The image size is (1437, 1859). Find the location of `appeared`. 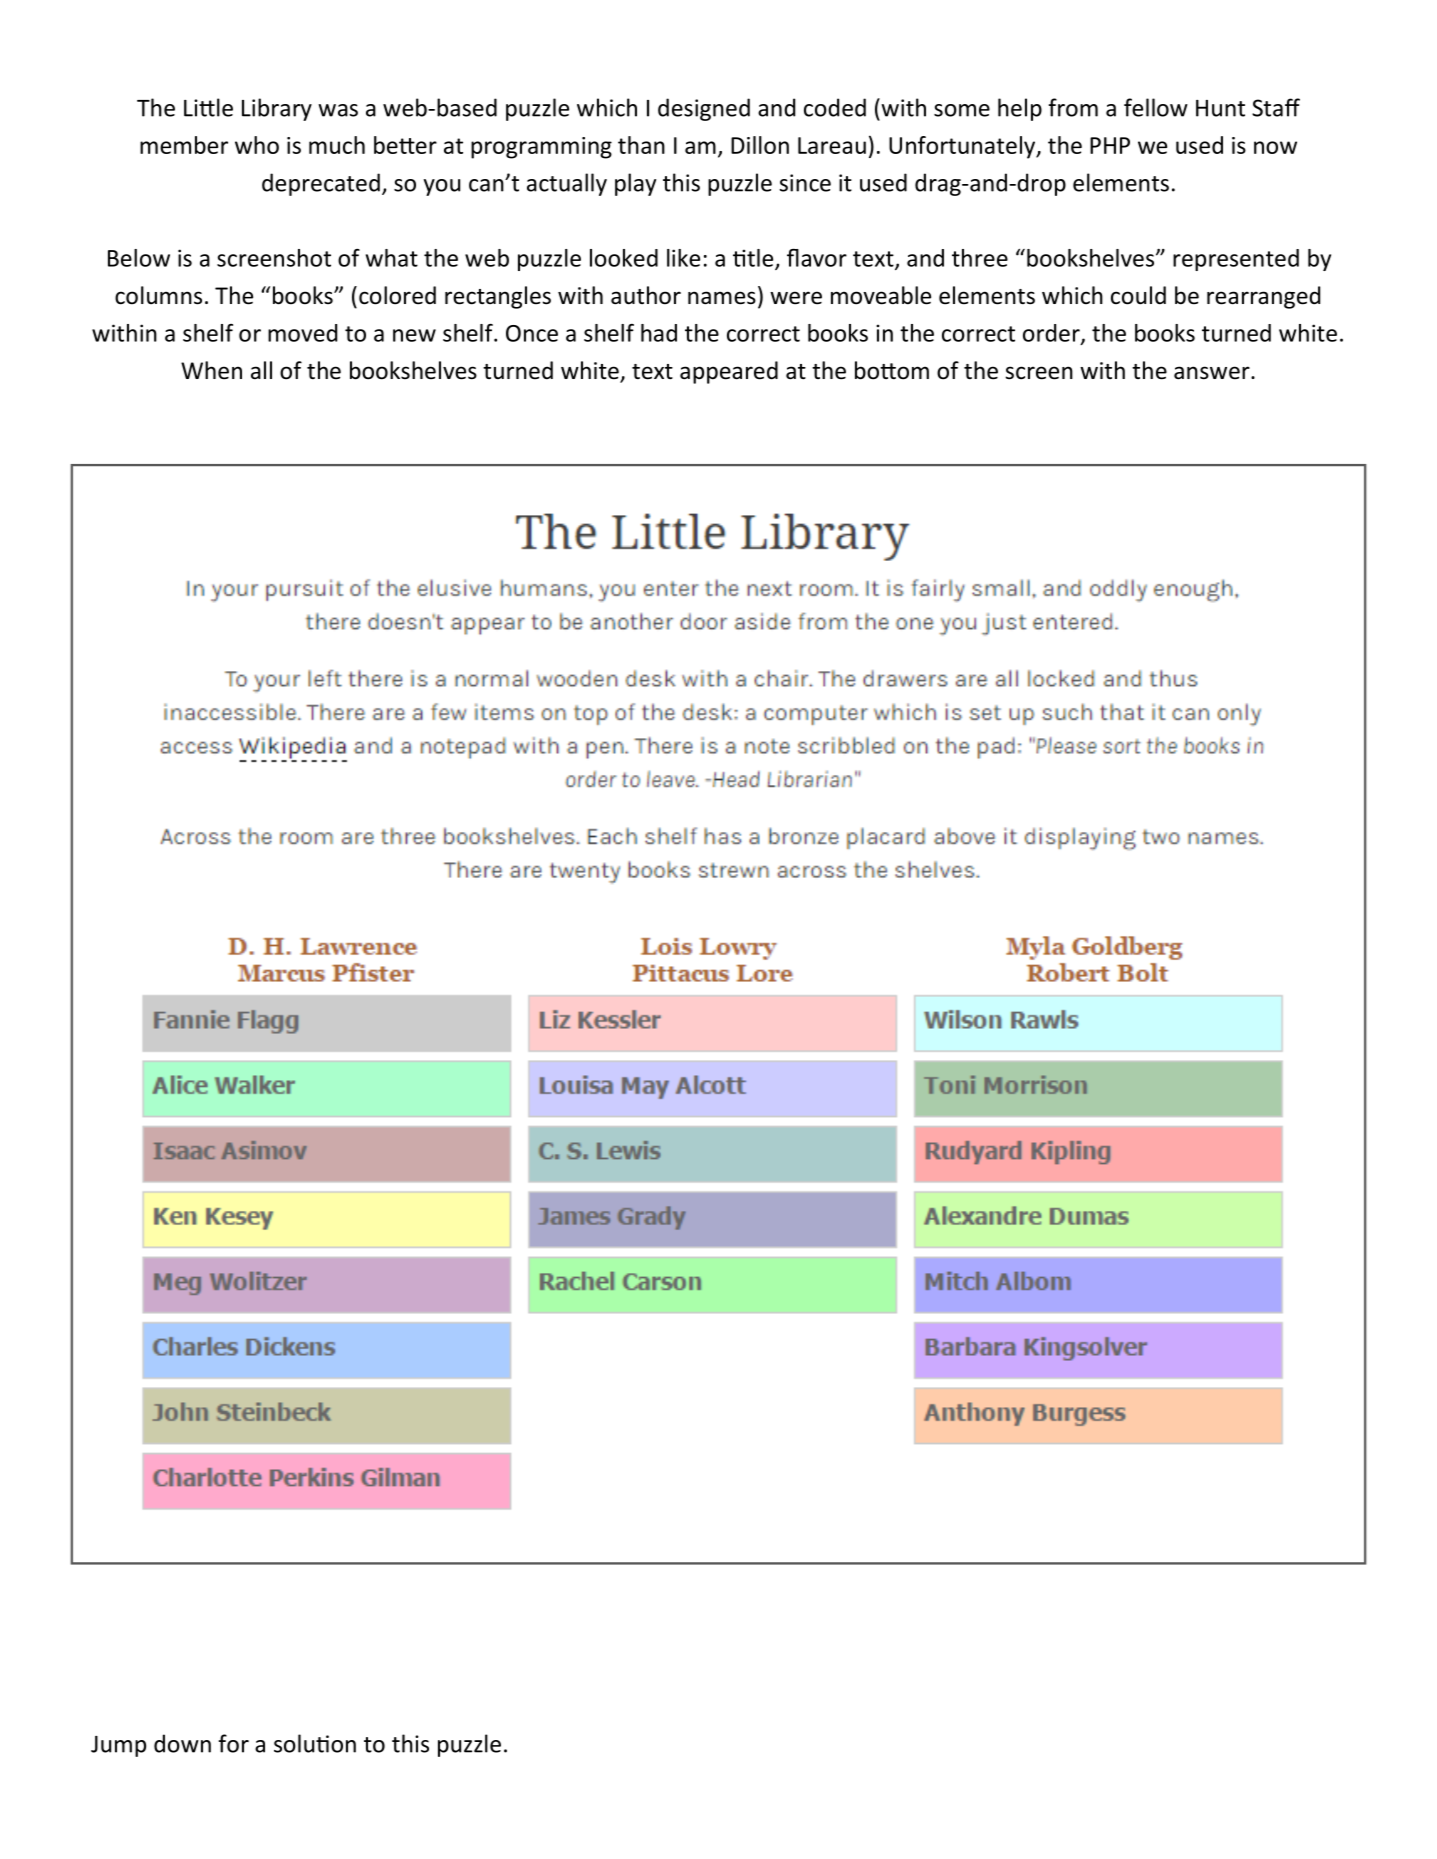

appeared is located at coordinates (729, 372).
